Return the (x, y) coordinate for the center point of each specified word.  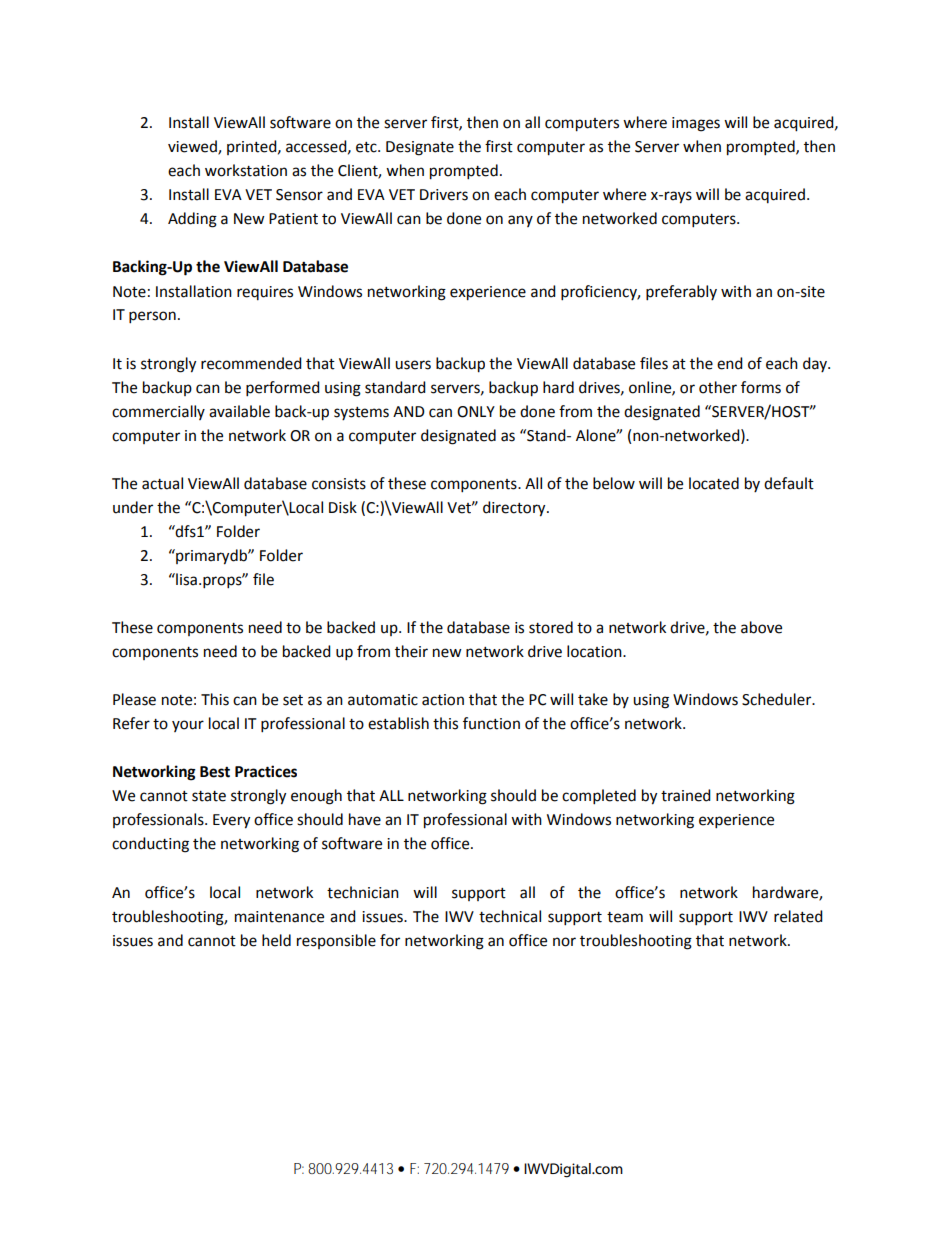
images (696, 124)
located (714, 483)
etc (367, 147)
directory (515, 509)
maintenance (279, 917)
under (133, 507)
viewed (193, 147)
